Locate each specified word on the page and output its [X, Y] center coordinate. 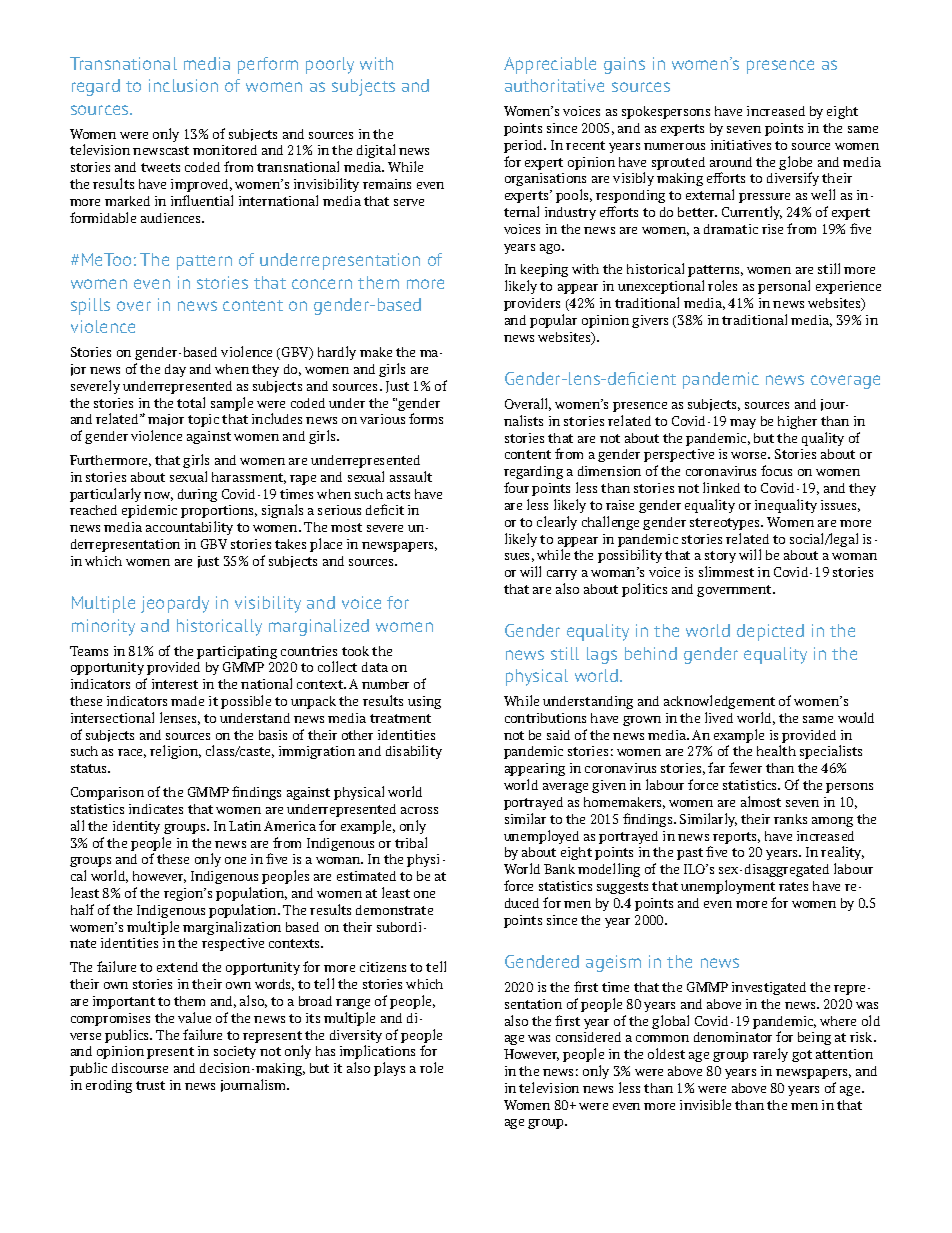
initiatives [741, 145]
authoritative [554, 85]
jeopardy [175, 604]
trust [150, 1085]
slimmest [726, 571]
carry [562, 575]
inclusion [183, 85]
